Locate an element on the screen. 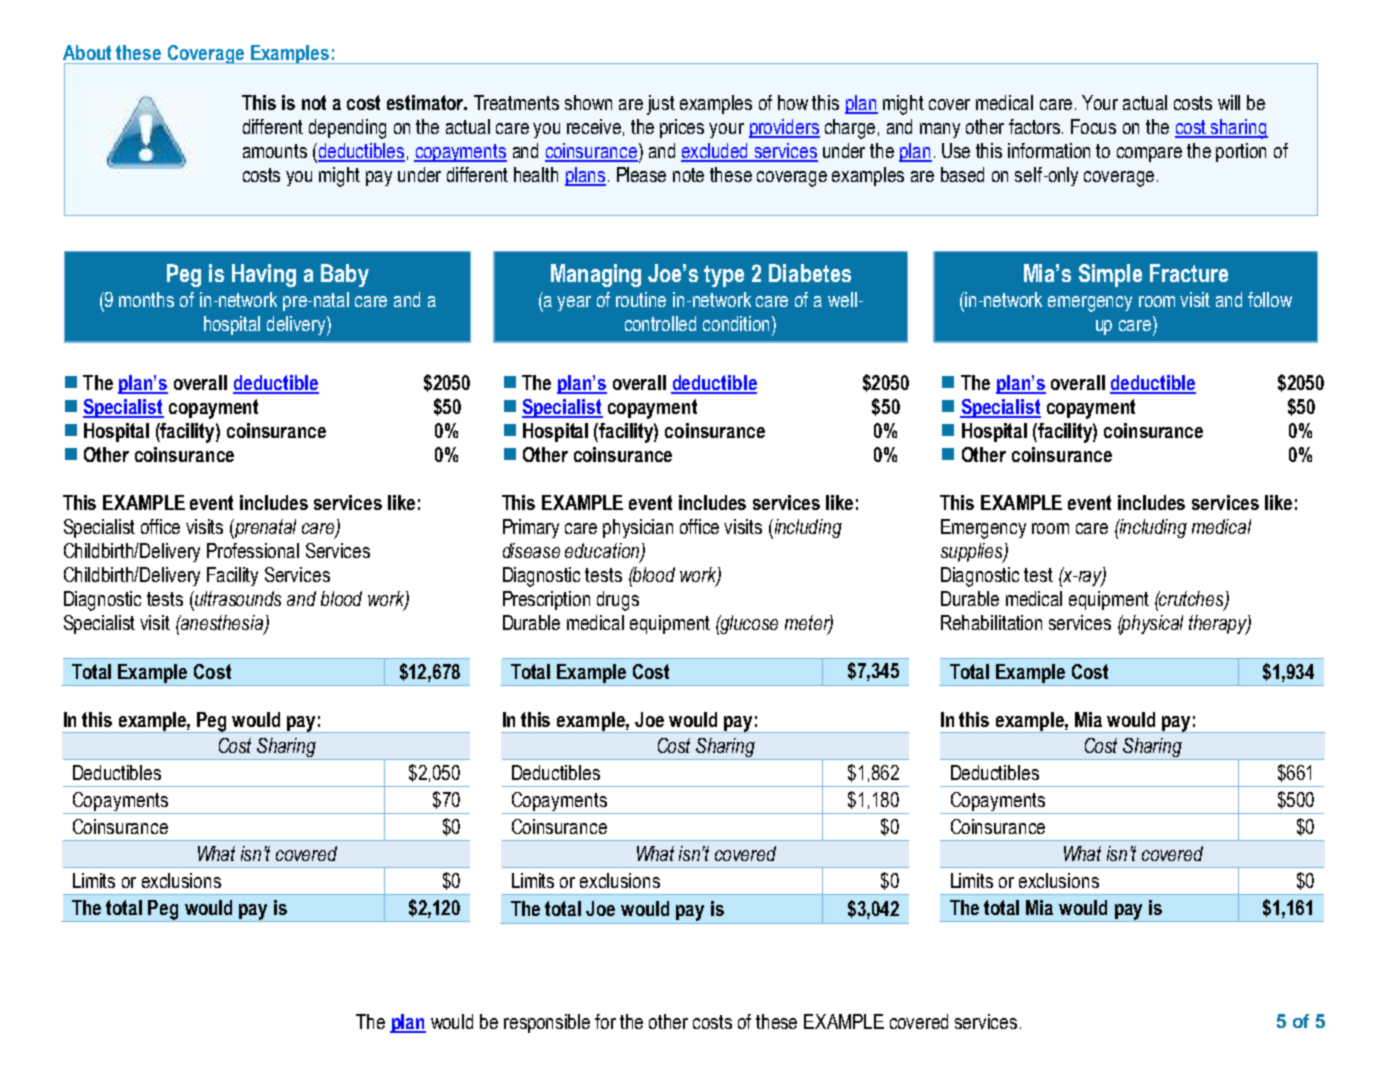 The height and width of the screenshot is (1065, 1379). glucose is located at coordinates (748, 624).
